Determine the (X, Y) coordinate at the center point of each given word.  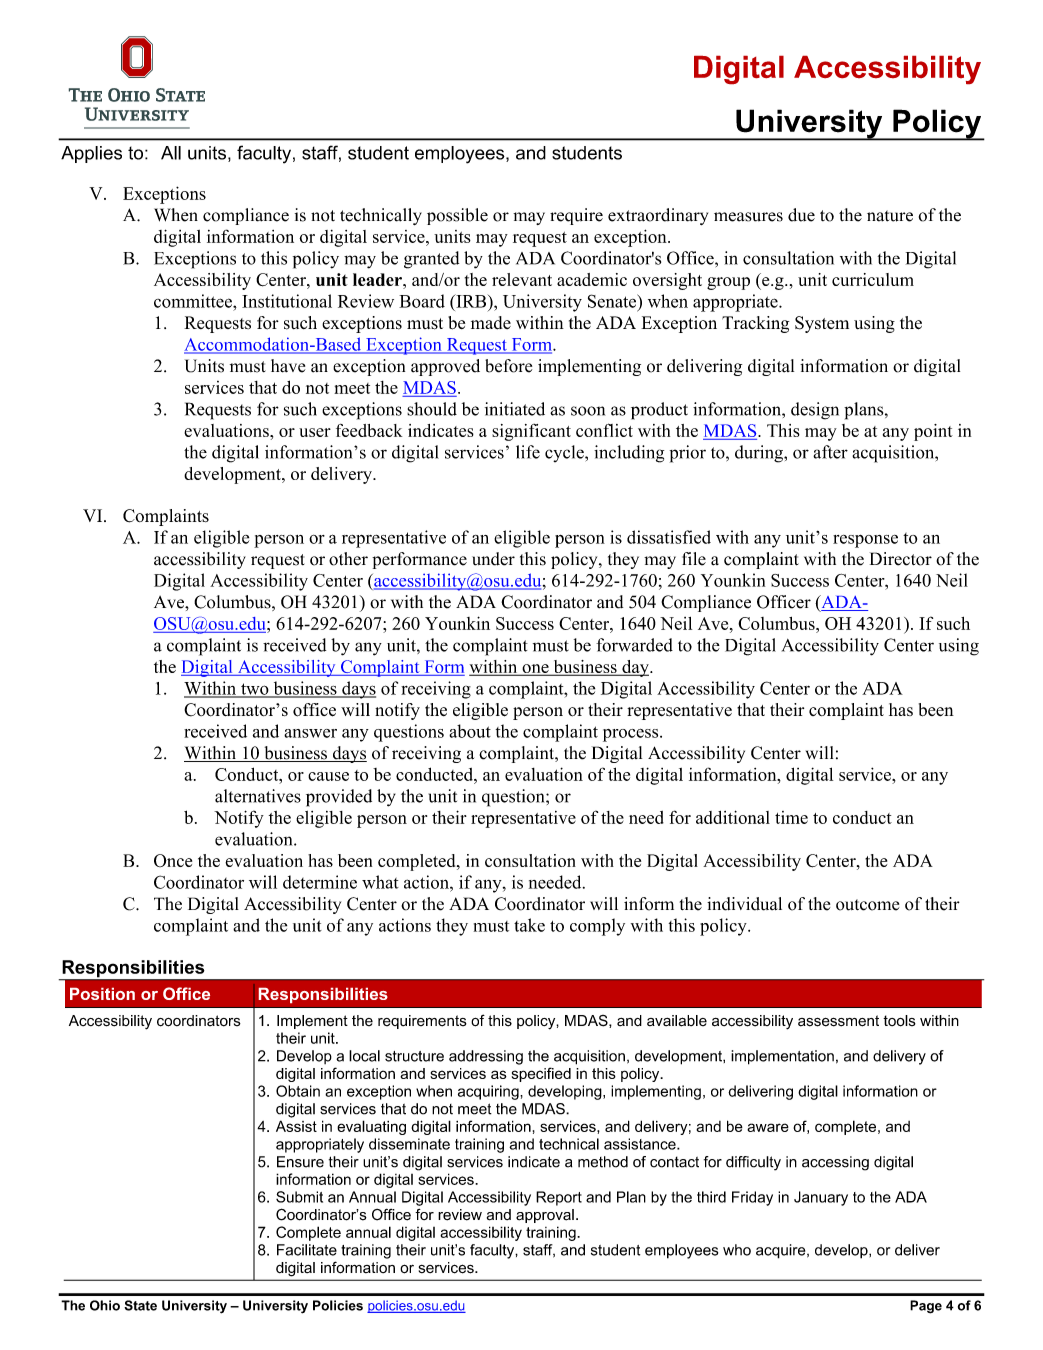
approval (545, 1216)
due (801, 215)
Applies (91, 154)
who (737, 1250)
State (140, 1305)
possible (457, 216)
